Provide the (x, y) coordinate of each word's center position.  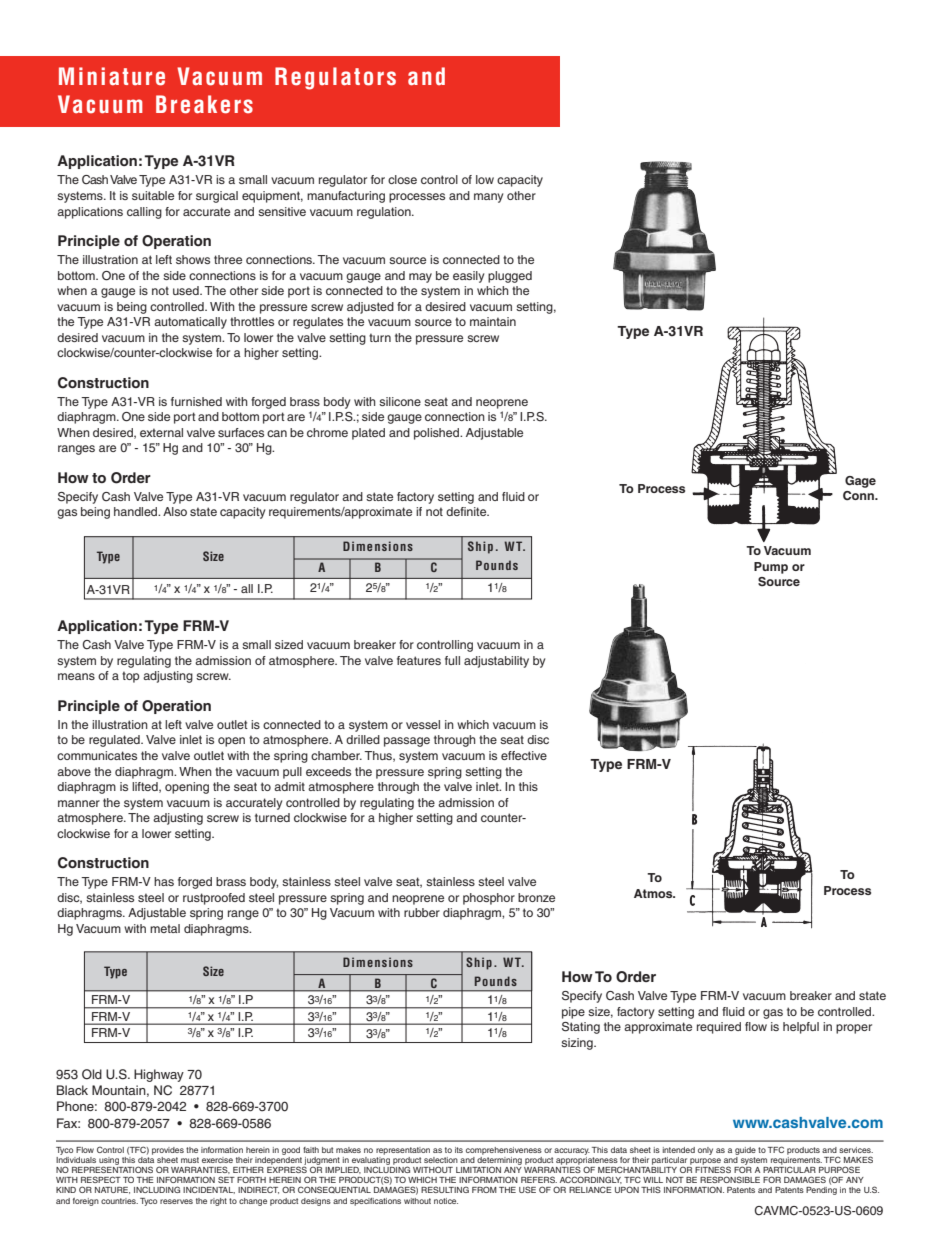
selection (441, 1160)
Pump (771, 568)
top (130, 677)
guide (745, 1151)
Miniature (112, 76)
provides (168, 1151)
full (452, 660)
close (402, 179)
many (488, 198)
